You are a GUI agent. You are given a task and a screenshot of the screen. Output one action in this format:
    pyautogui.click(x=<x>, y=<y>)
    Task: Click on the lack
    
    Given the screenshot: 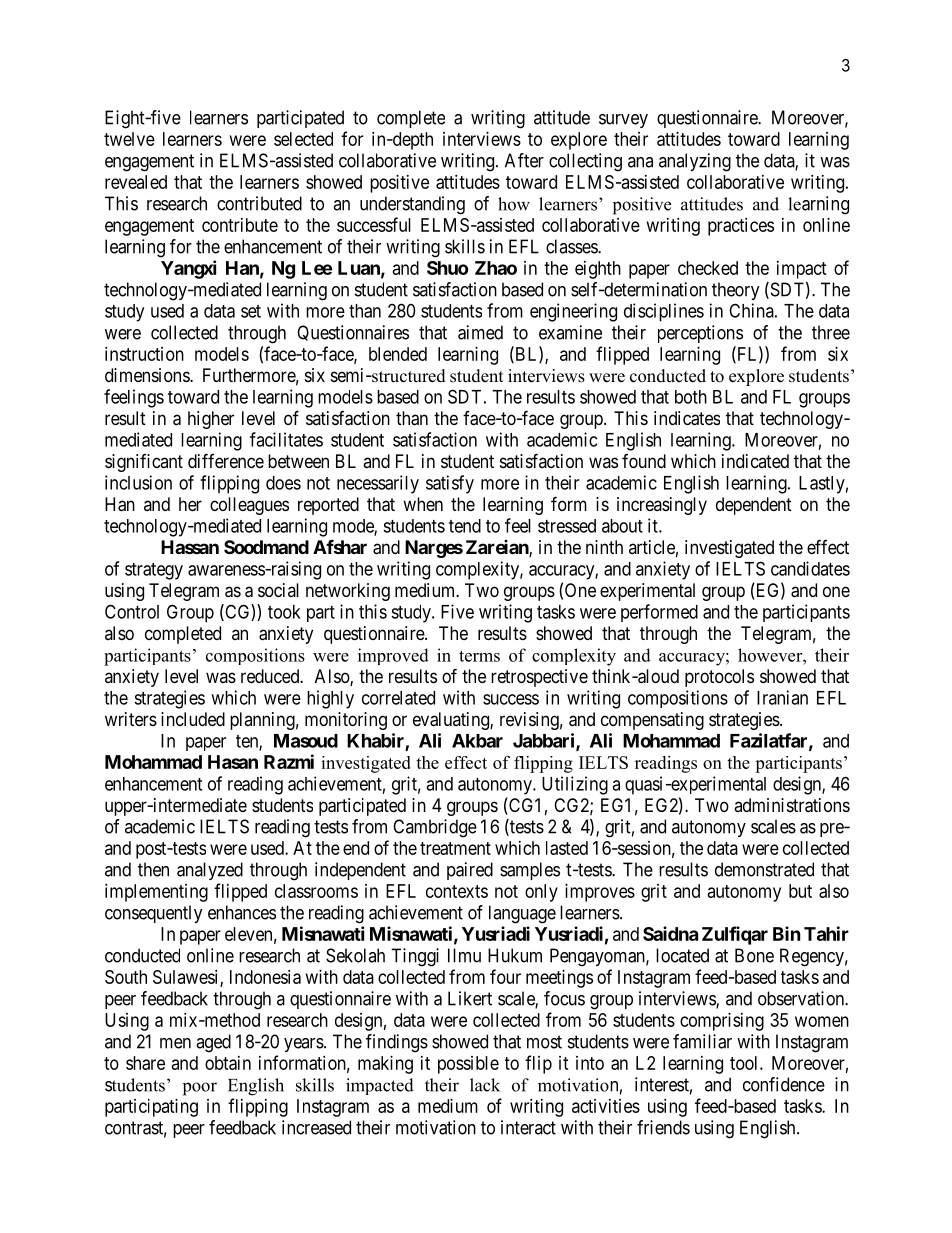 What is the action you would take?
    pyautogui.click(x=485, y=1085)
